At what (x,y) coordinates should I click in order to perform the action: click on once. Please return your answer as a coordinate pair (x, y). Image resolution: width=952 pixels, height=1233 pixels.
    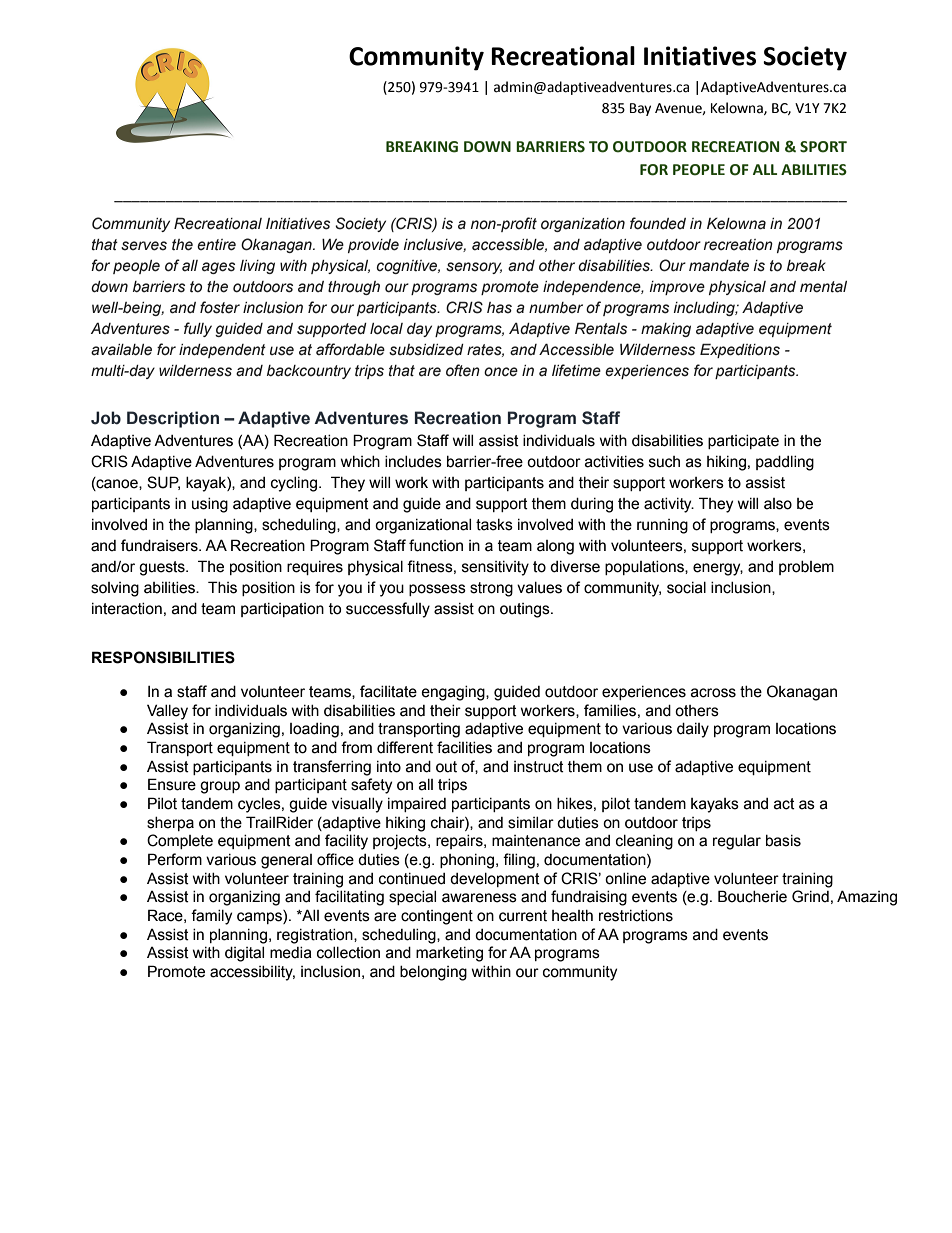
    Looking at the image, I should click on (501, 372).
